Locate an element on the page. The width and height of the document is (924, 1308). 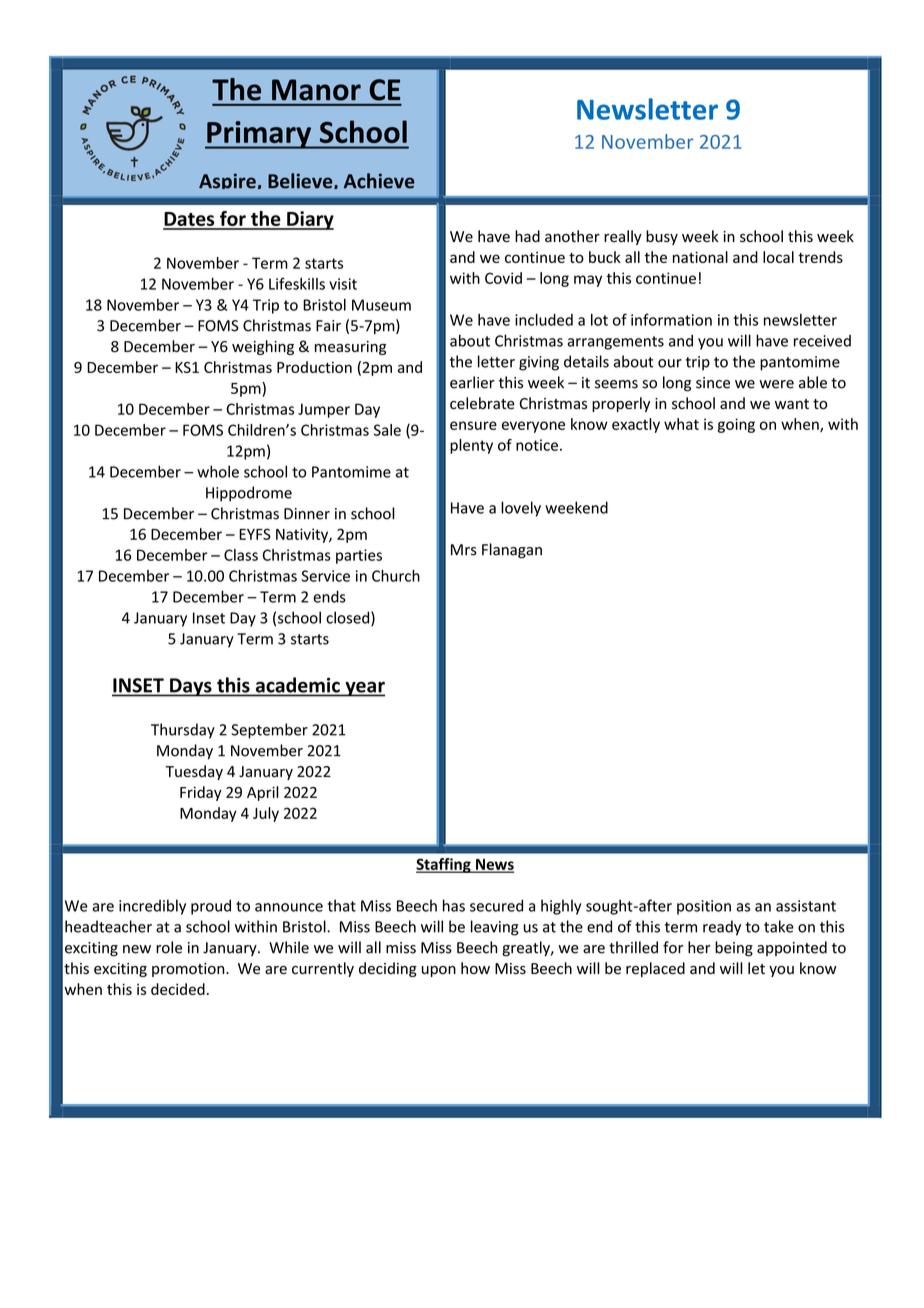
lovely is located at coordinates (521, 509).
